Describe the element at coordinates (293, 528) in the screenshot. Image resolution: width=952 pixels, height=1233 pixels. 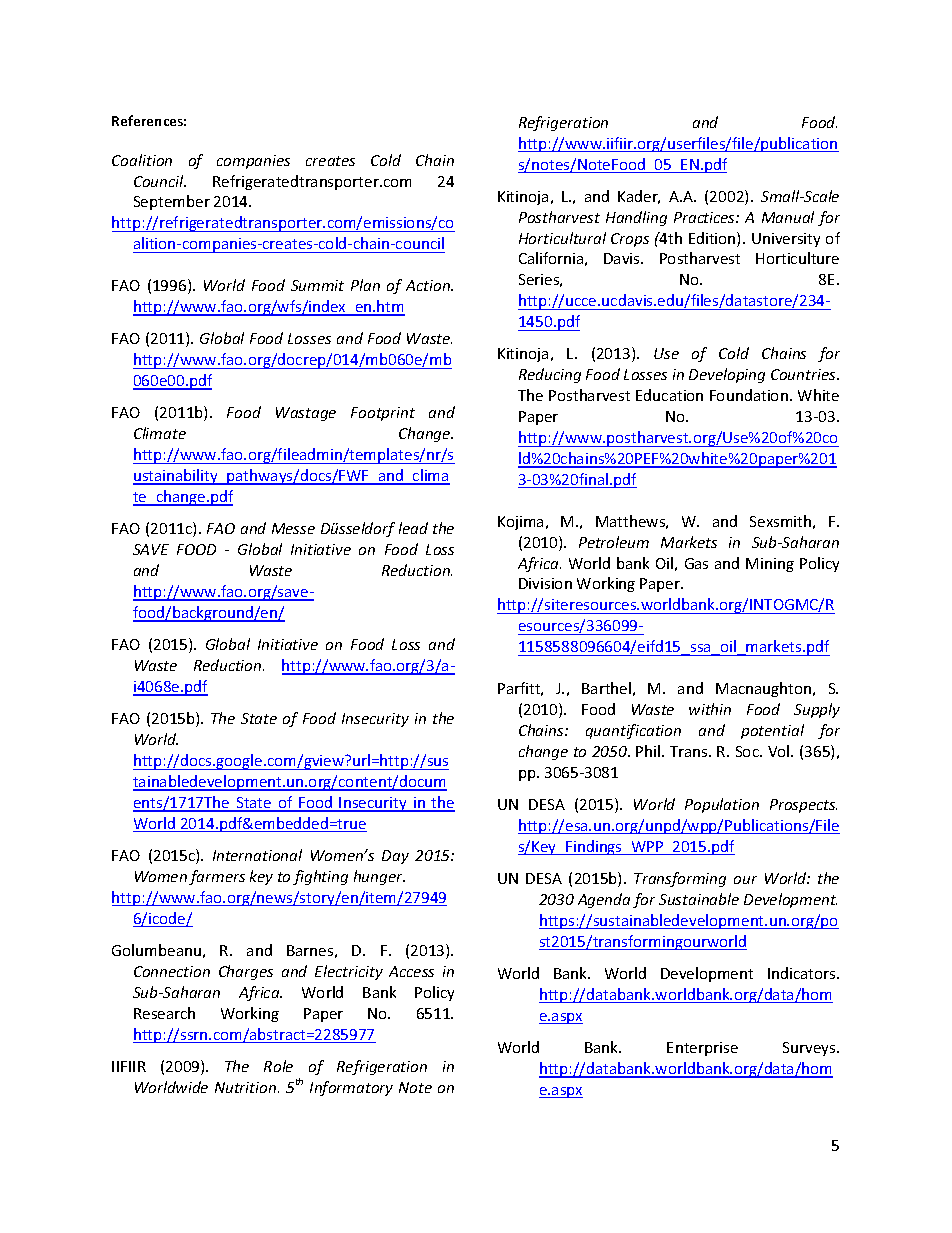
I see `Messe` at that location.
